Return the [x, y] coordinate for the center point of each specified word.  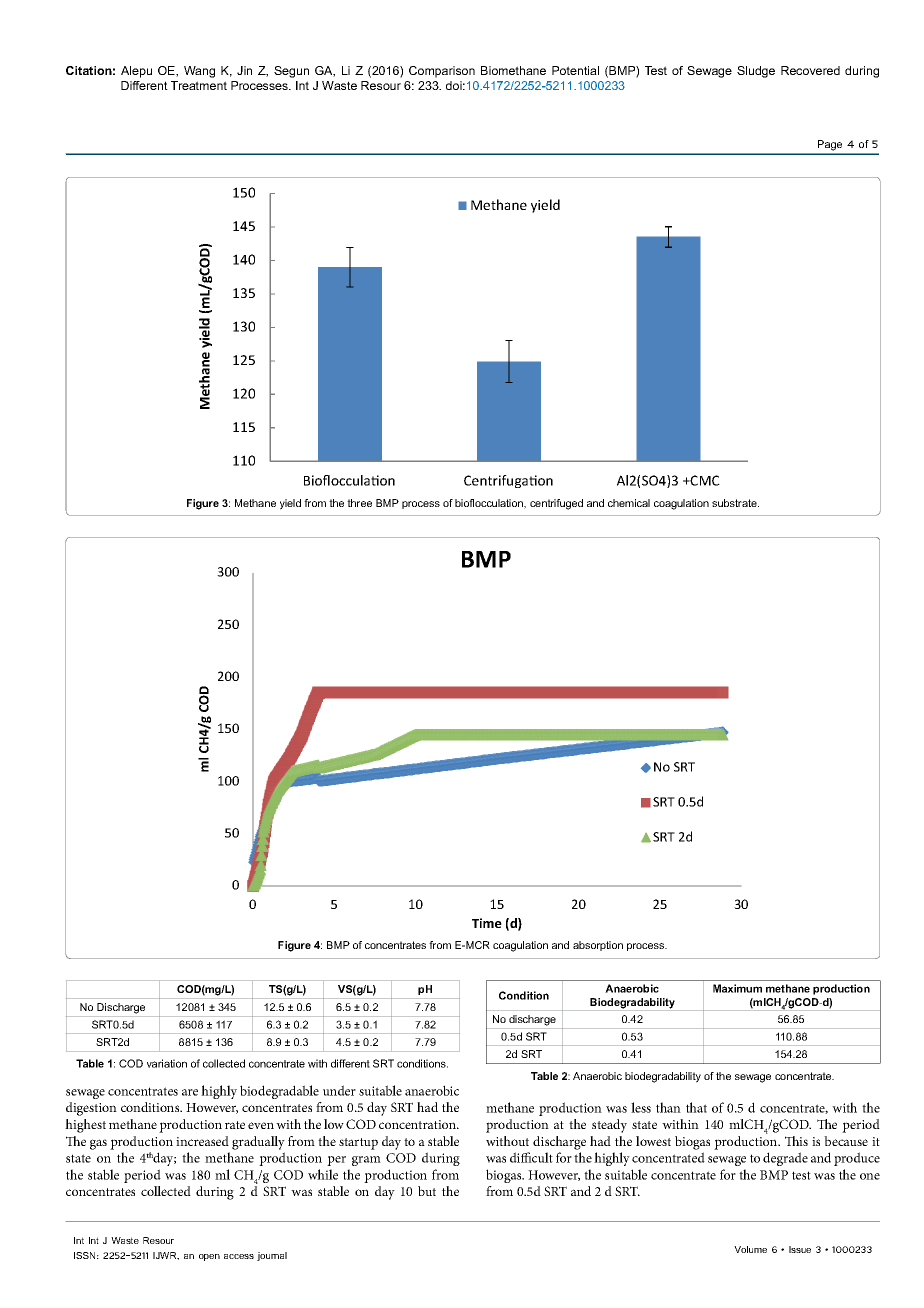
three [359, 503]
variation [167, 1063]
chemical [629, 503]
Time [487, 923]
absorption [598, 946]
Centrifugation [508, 481]
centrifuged [556, 504]
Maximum [737, 988]
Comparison [442, 72]
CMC [704, 480]
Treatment [199, 85]
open [209, 1257]
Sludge [756, 72]
